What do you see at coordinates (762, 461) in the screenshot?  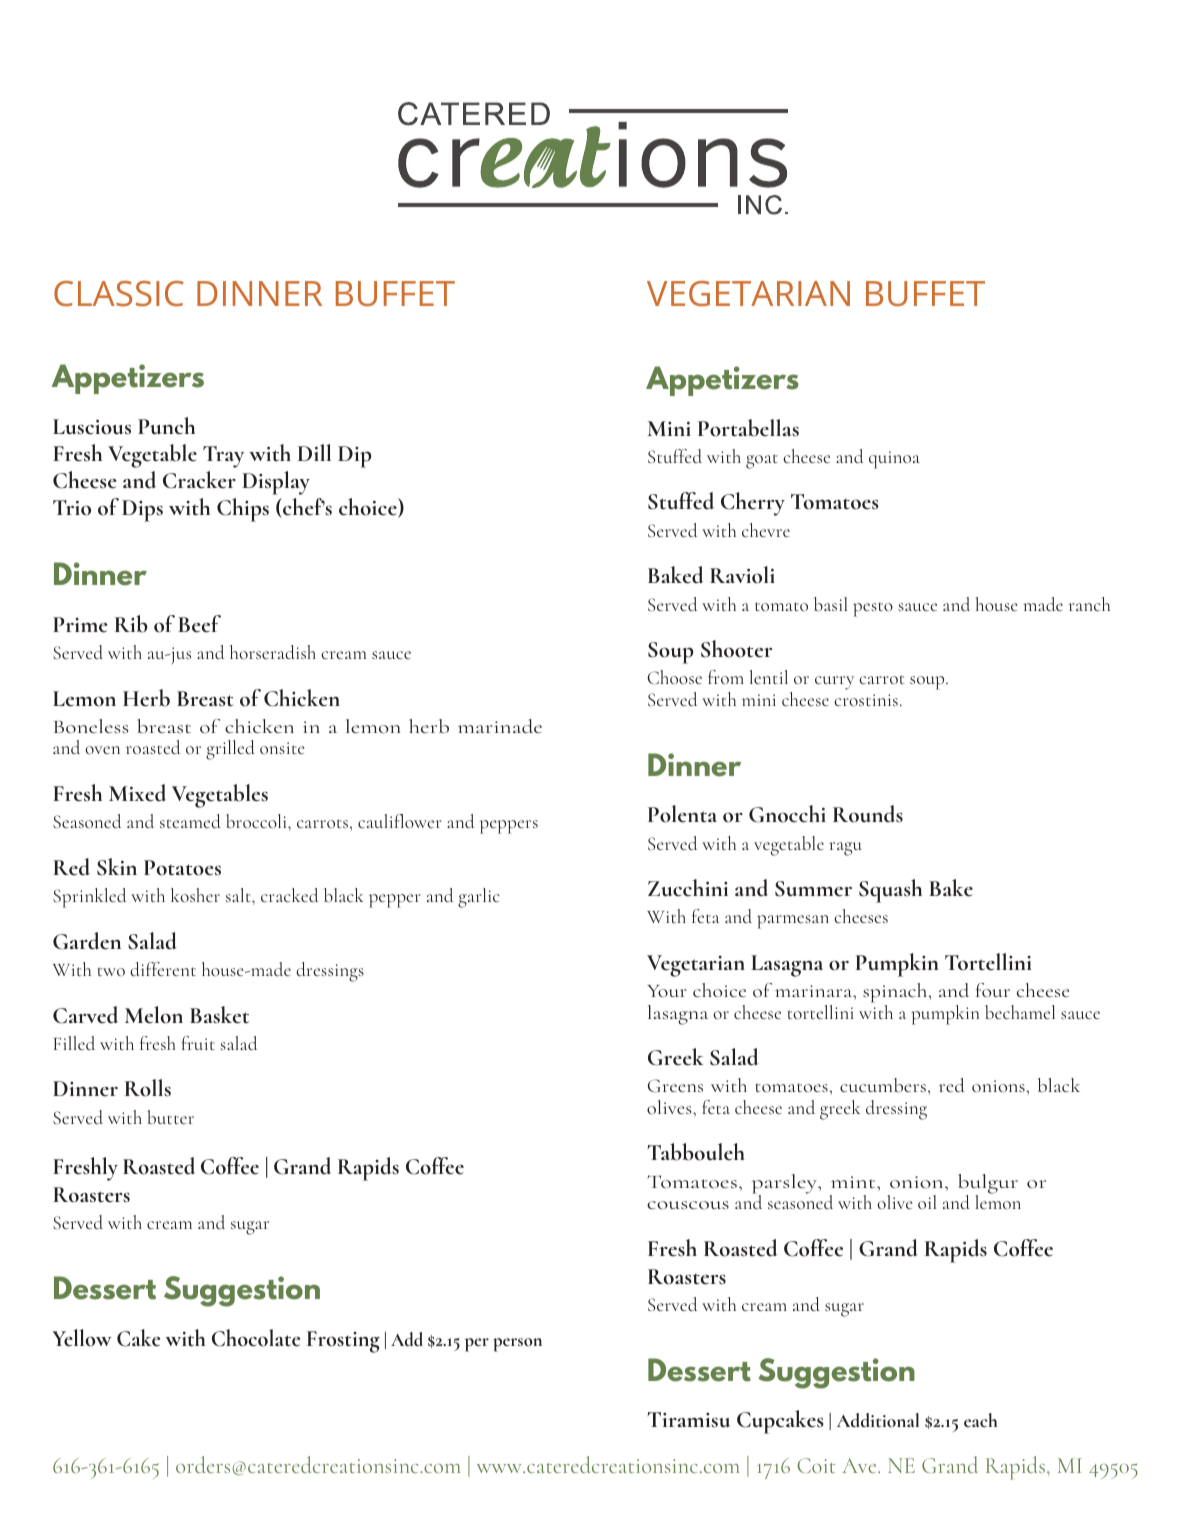 I see `goat` at bounding box center [762, 461].
